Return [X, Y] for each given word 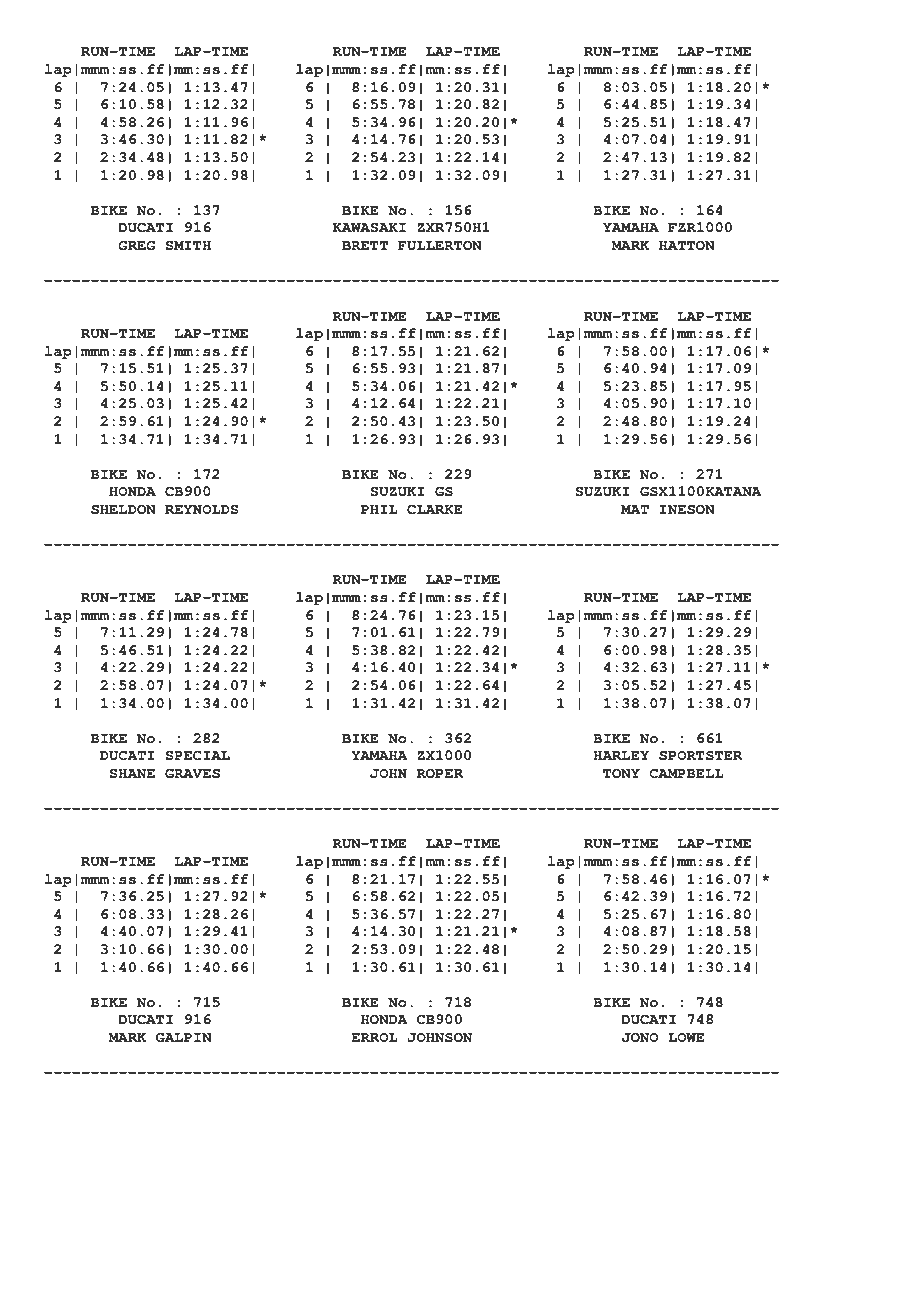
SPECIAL [198, 755]
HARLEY [621, 755]
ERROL [374, 1037]
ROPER [440, 773]
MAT [635, 509]
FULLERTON [440, 245]
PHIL [379, 509]
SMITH [188, 245]
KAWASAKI [369, 227]
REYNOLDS [202, 509]
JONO [640, 1037]
